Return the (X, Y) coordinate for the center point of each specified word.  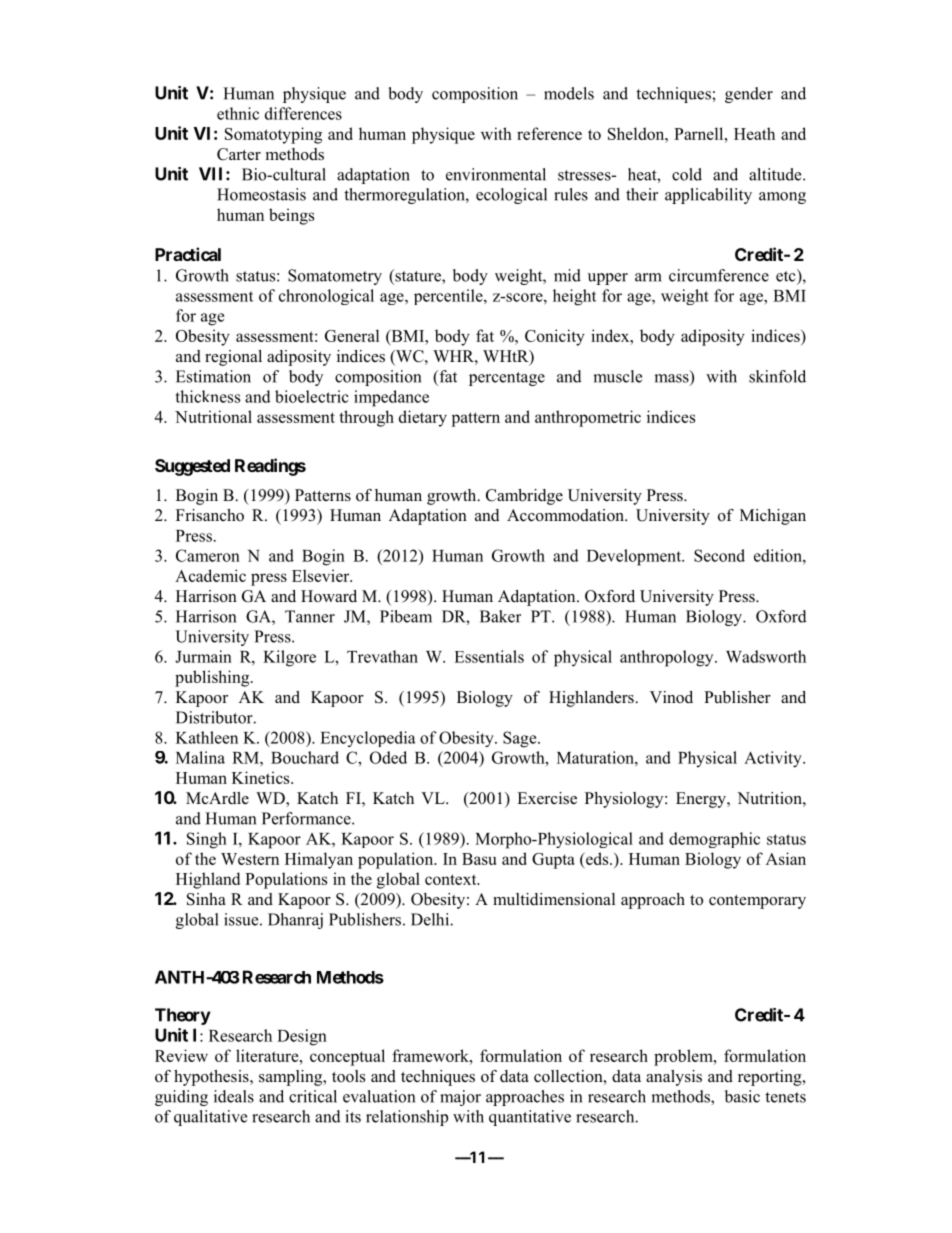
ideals (234, 1096)
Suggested (192, 467)
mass (672, 379)
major (460, 1098)
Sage (521, 739)
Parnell (700, 133)
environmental (496, 174)
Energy (702, 800)
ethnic (238, 113)
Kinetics (262, 777)
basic (742, 1096)
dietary (423, 418)
